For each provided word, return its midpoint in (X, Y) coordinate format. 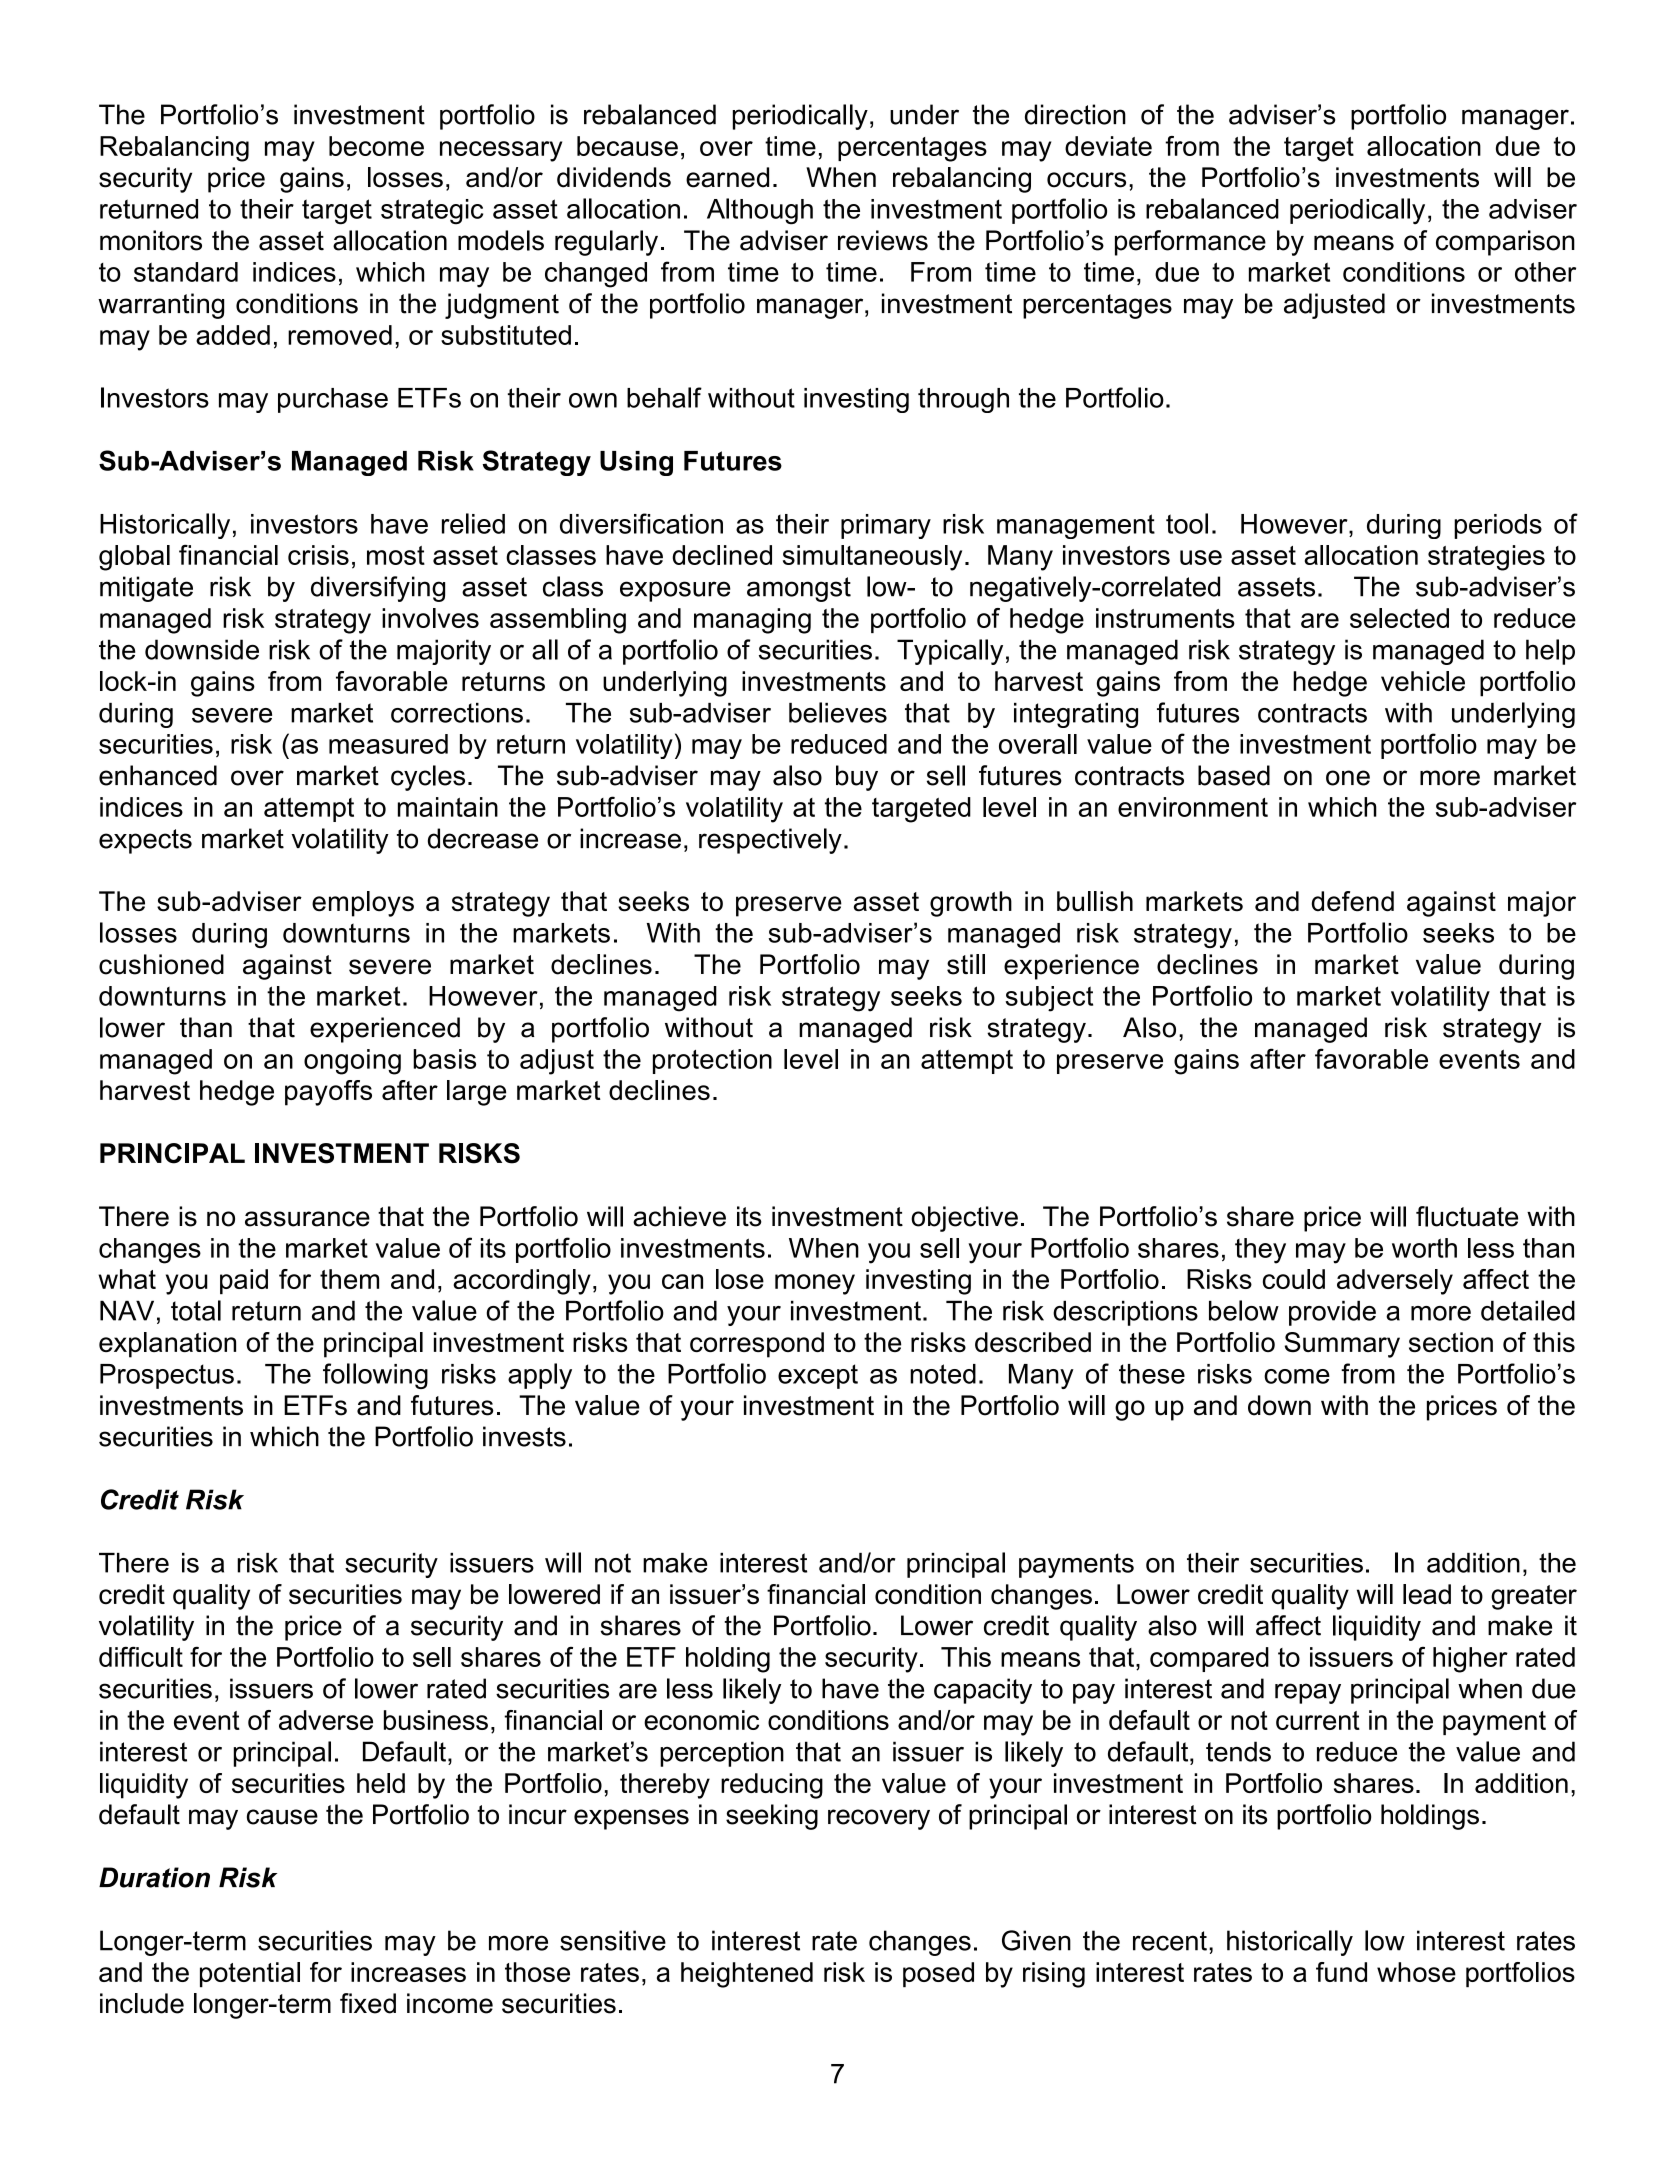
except (818, 1376)
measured (388, 744)
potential (250, 1975)
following (375, 1376)
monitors (151, 240)
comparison (1505, 243)
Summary (1342, 1345)
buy (857, 778)
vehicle (1423, 681)
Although (760, 211)
